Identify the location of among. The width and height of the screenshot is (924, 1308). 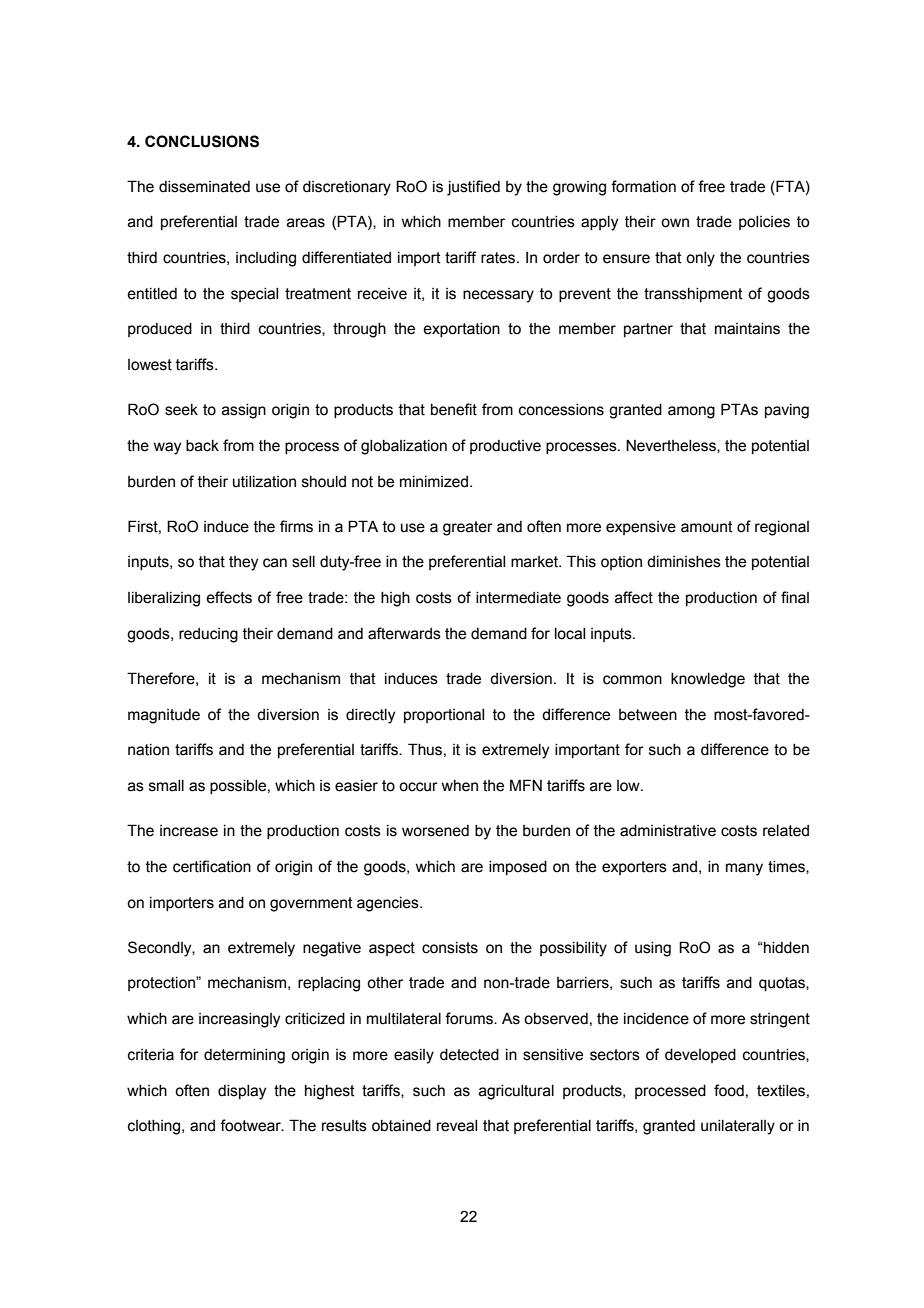
(691, 412).
